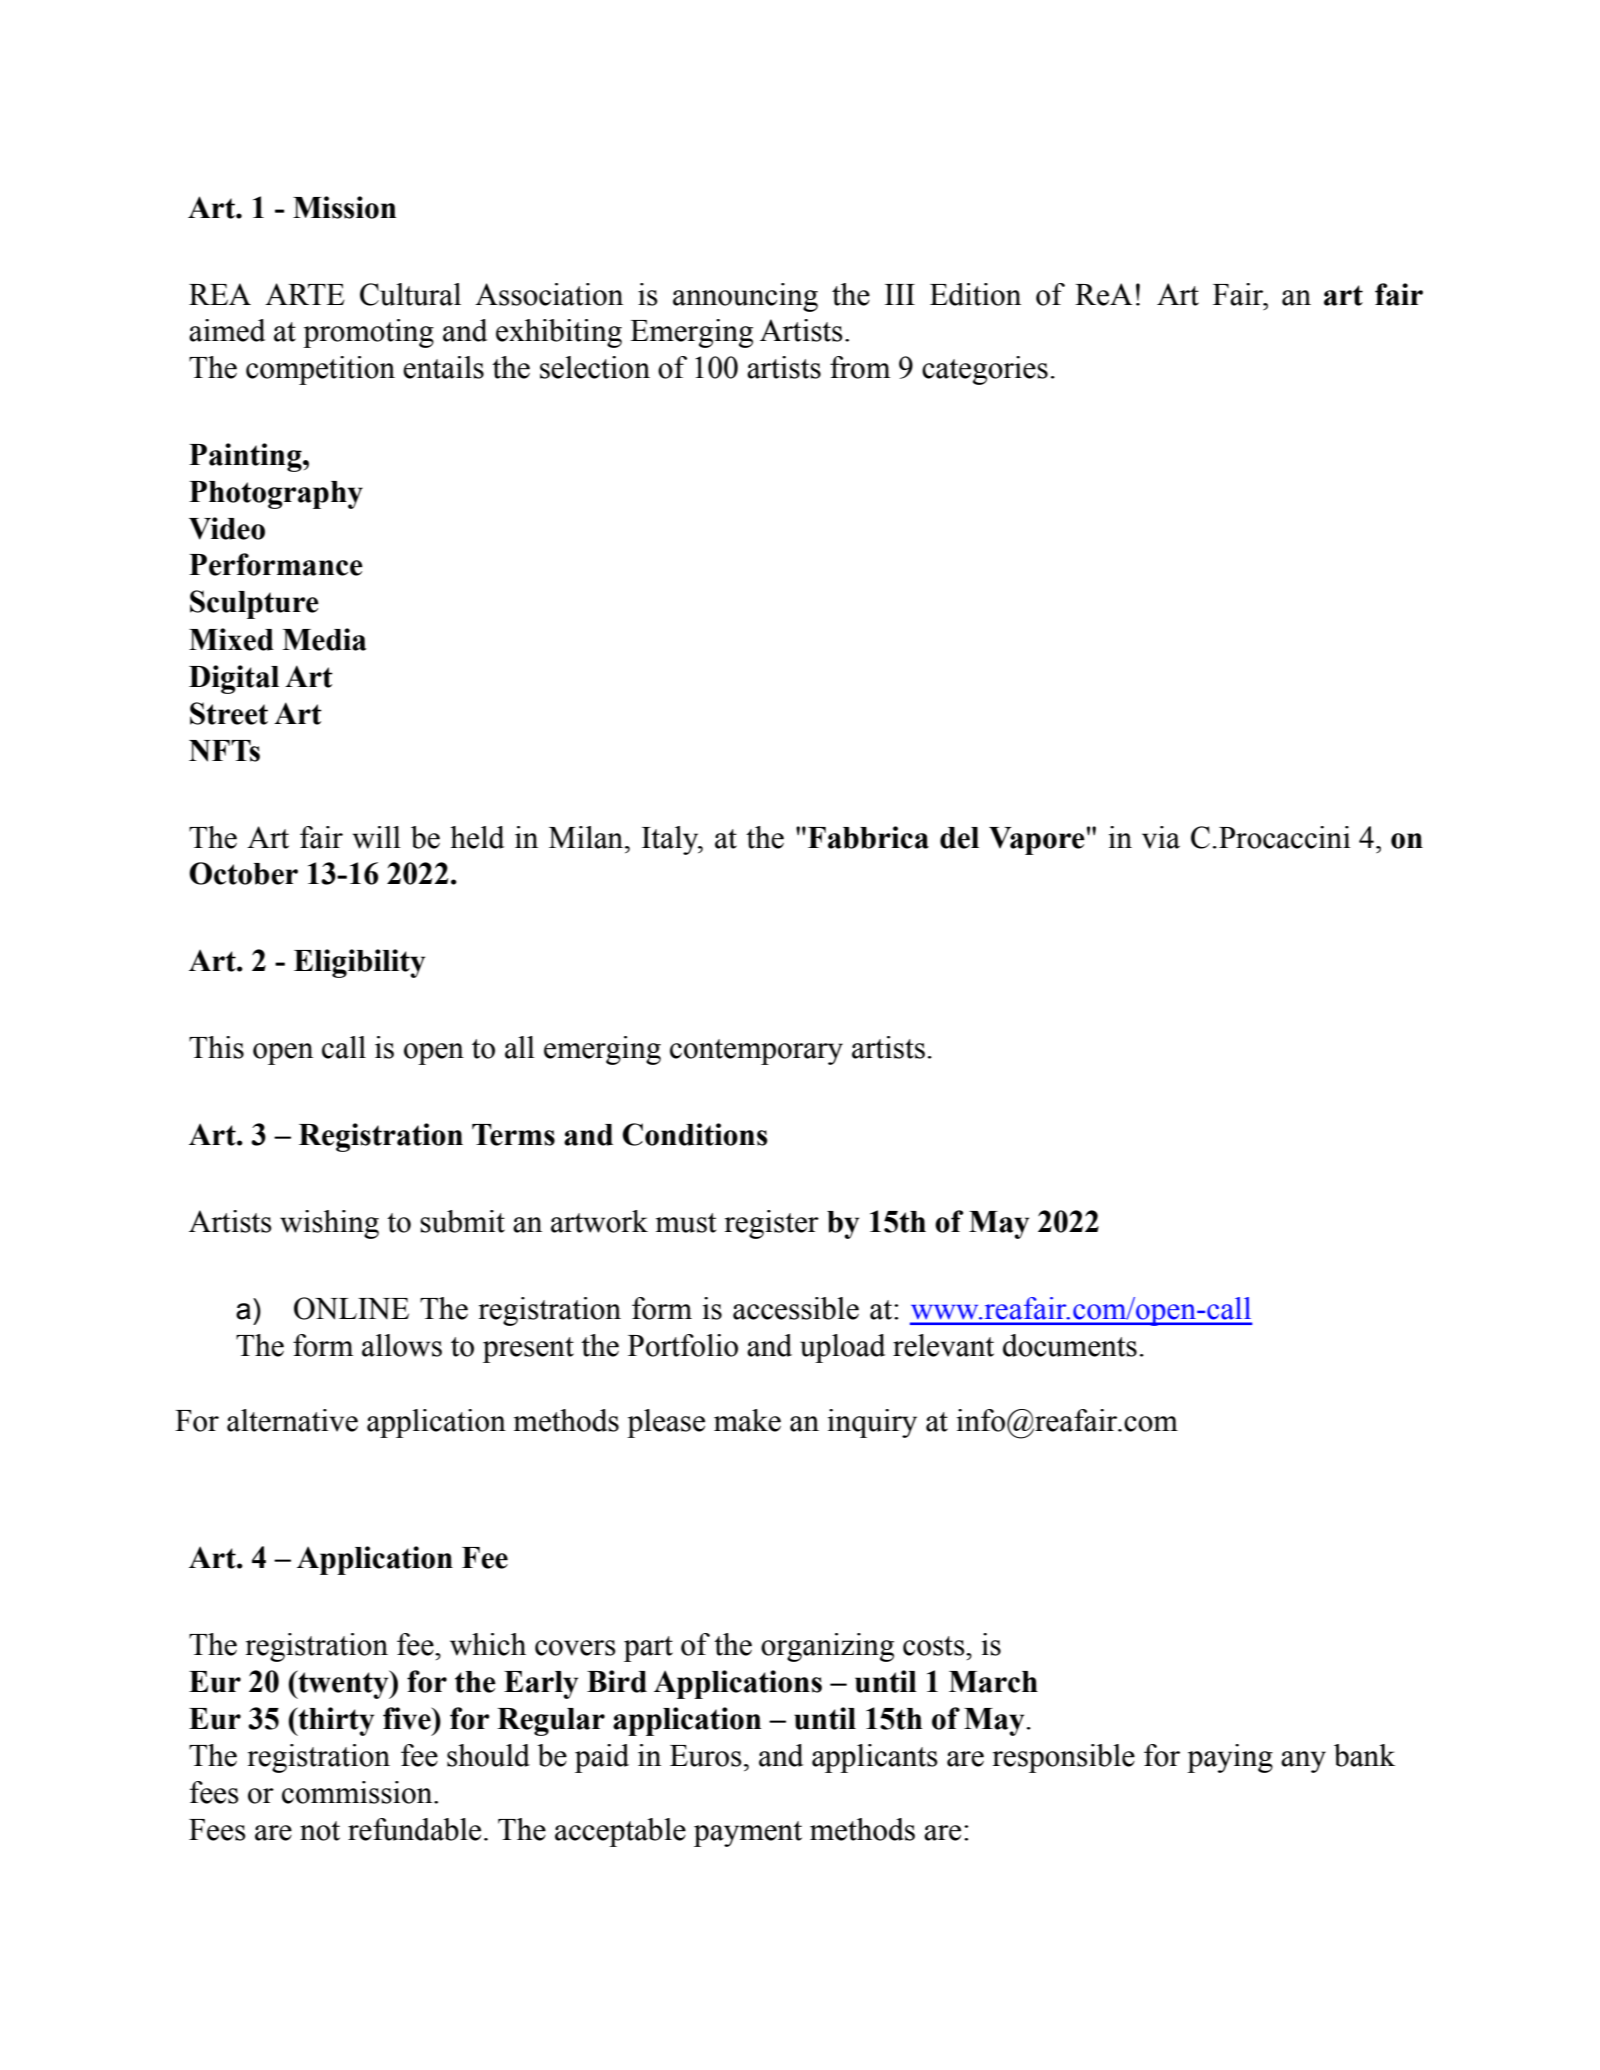  What do you see at coordinates (368, 333) in the document?
I see `promoting` at bounding box center [368, 333].
